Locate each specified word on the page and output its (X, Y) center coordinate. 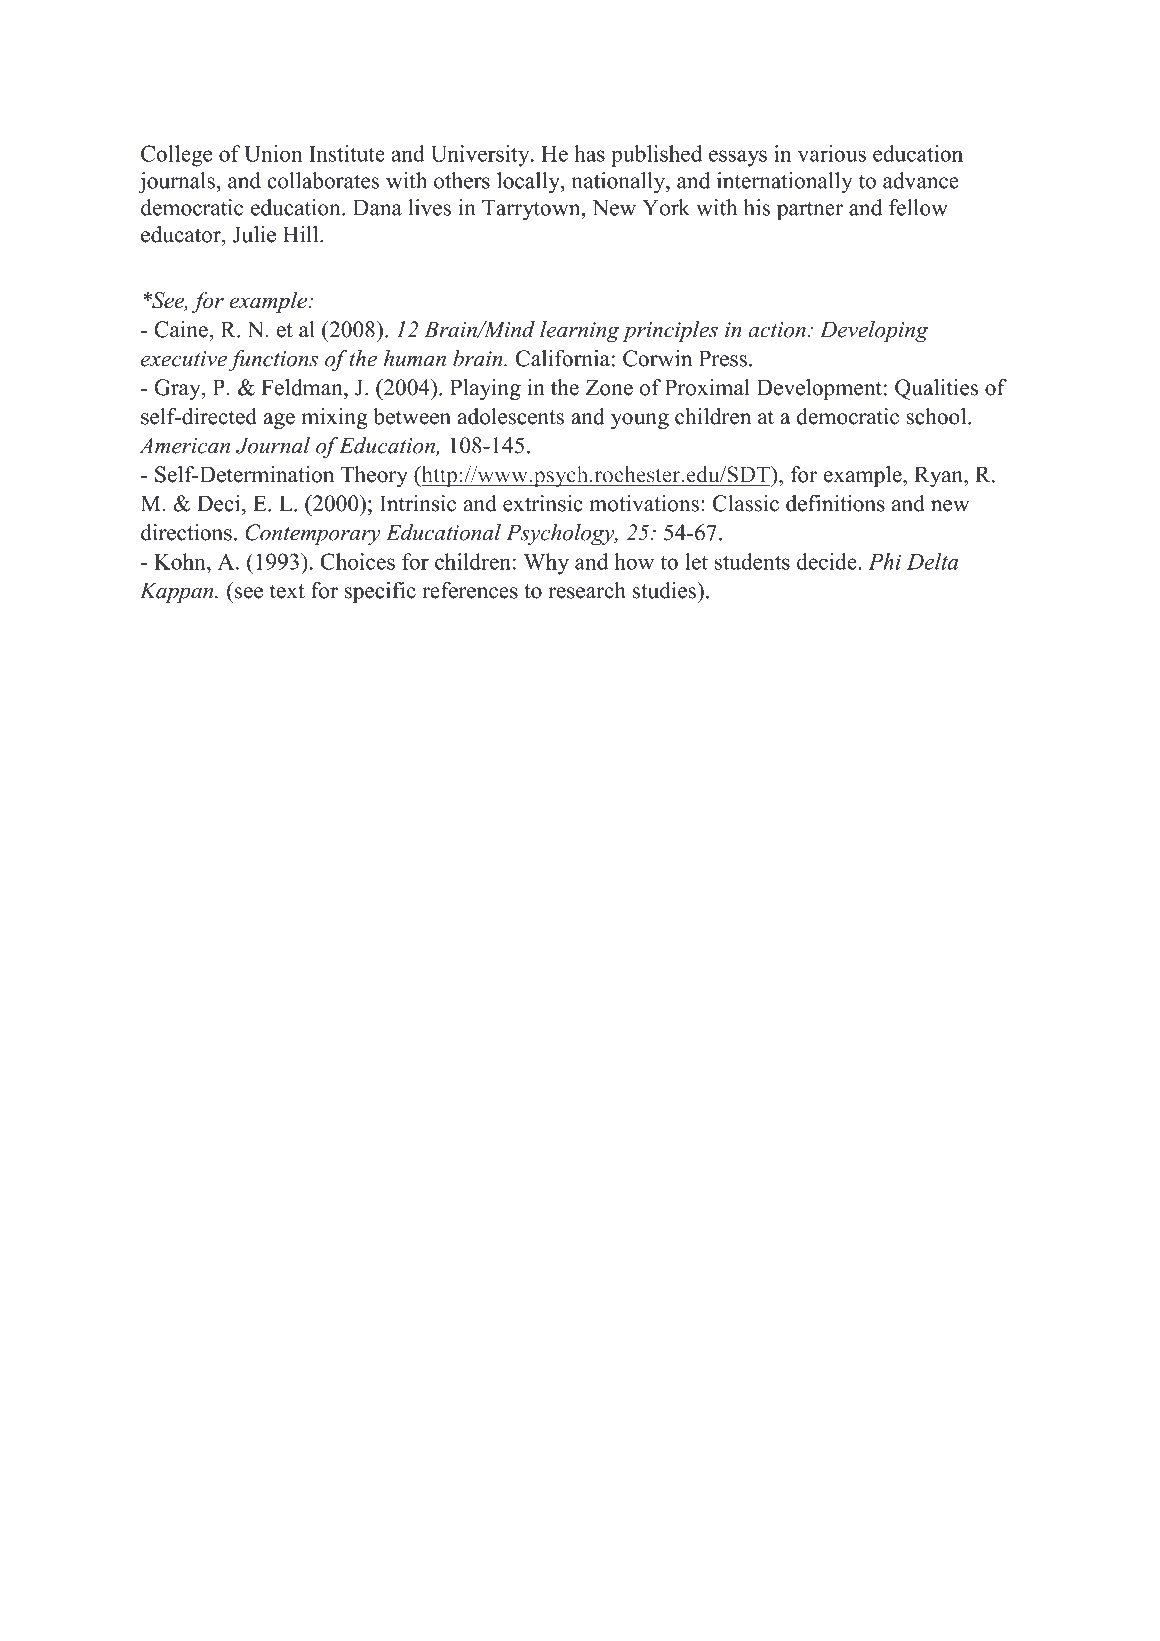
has (589, 153)
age (279, 421)
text (287, 591)
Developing (874, 331)
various (832, 153)
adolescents (511, 416)
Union (273, 153)
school (937, 416)
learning (579, 331)
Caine (182, 329)
